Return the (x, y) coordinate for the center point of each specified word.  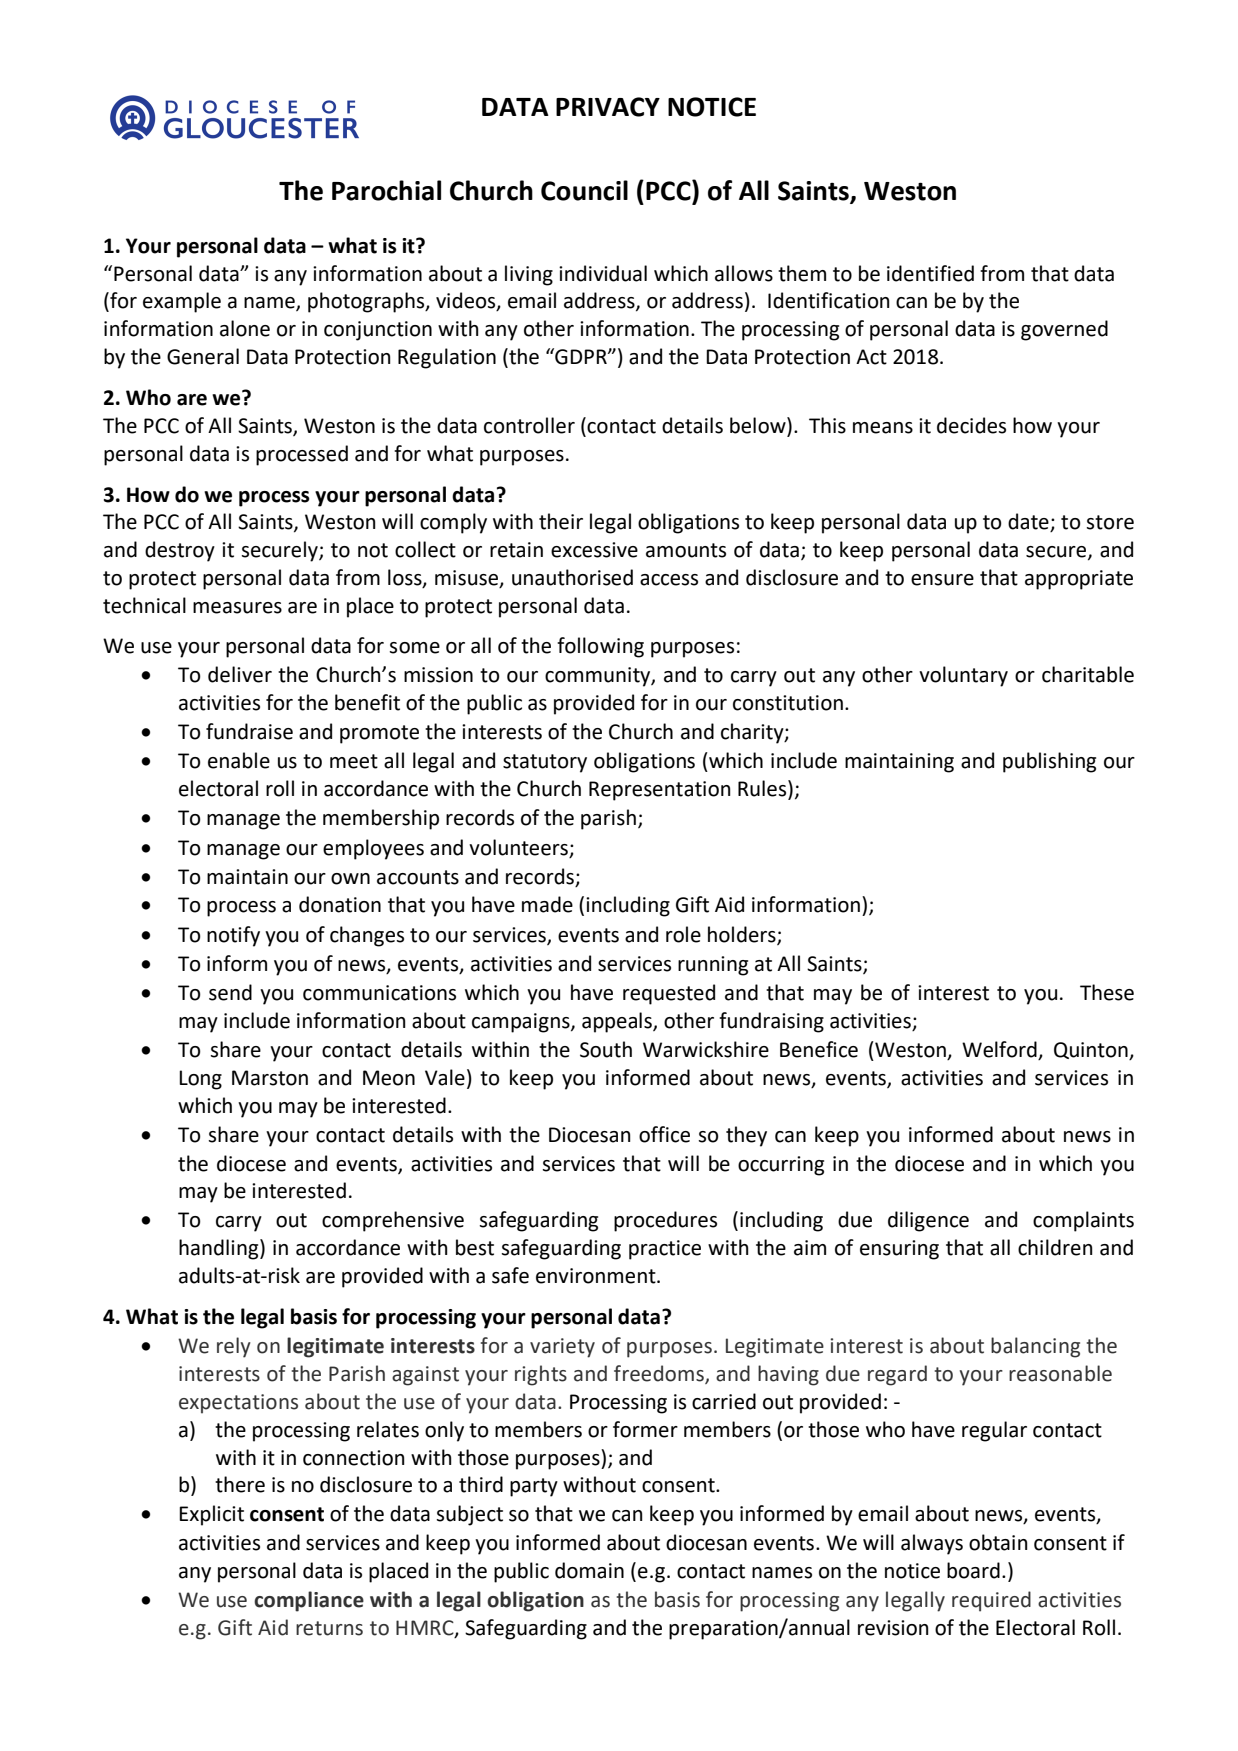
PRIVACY (608, 107)
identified (930, 273)
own (350, 879)
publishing (1049, 762)
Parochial (386, 190)
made (547, 904)
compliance (309, 1601)
